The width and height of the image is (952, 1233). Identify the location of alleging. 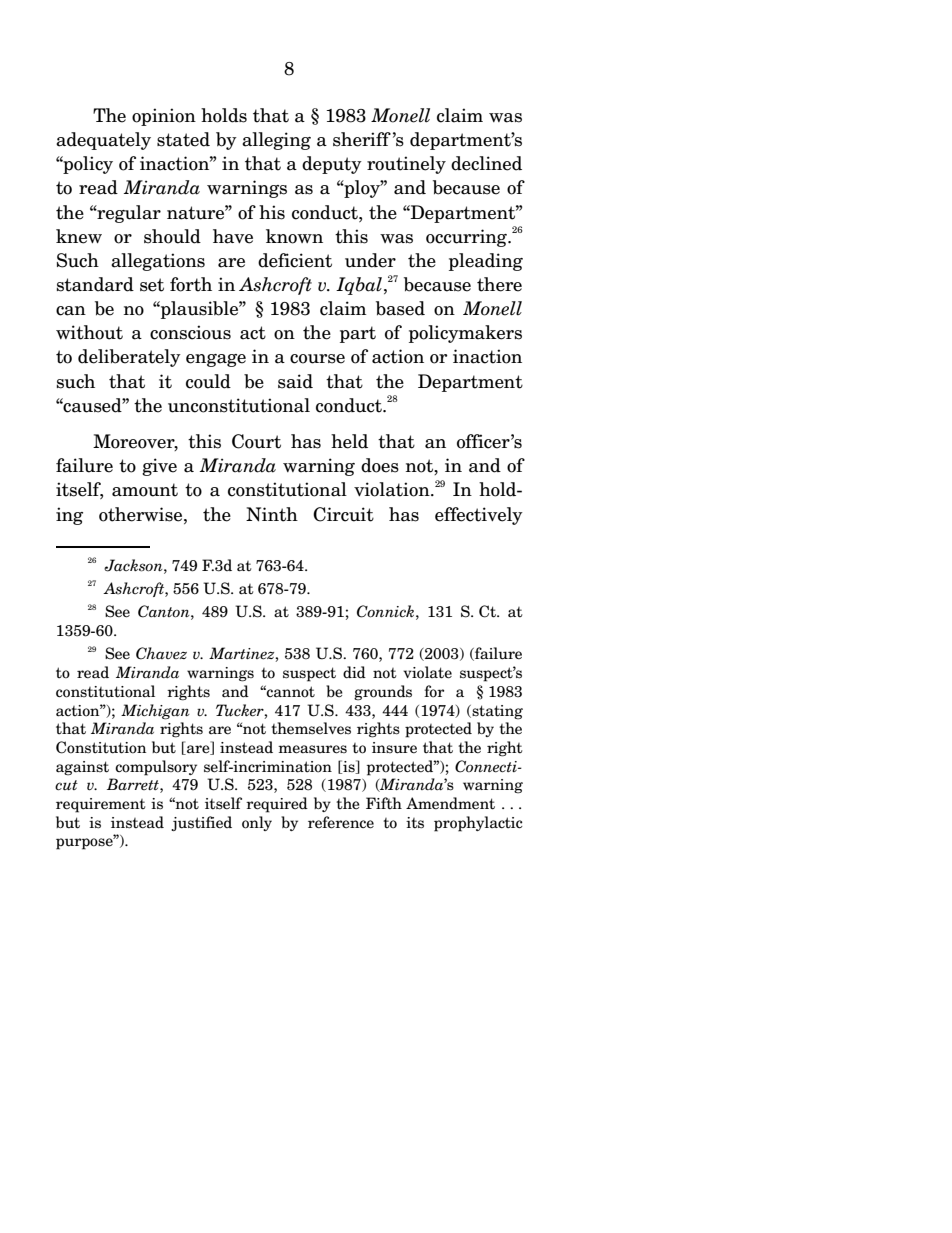
(276, 141).
